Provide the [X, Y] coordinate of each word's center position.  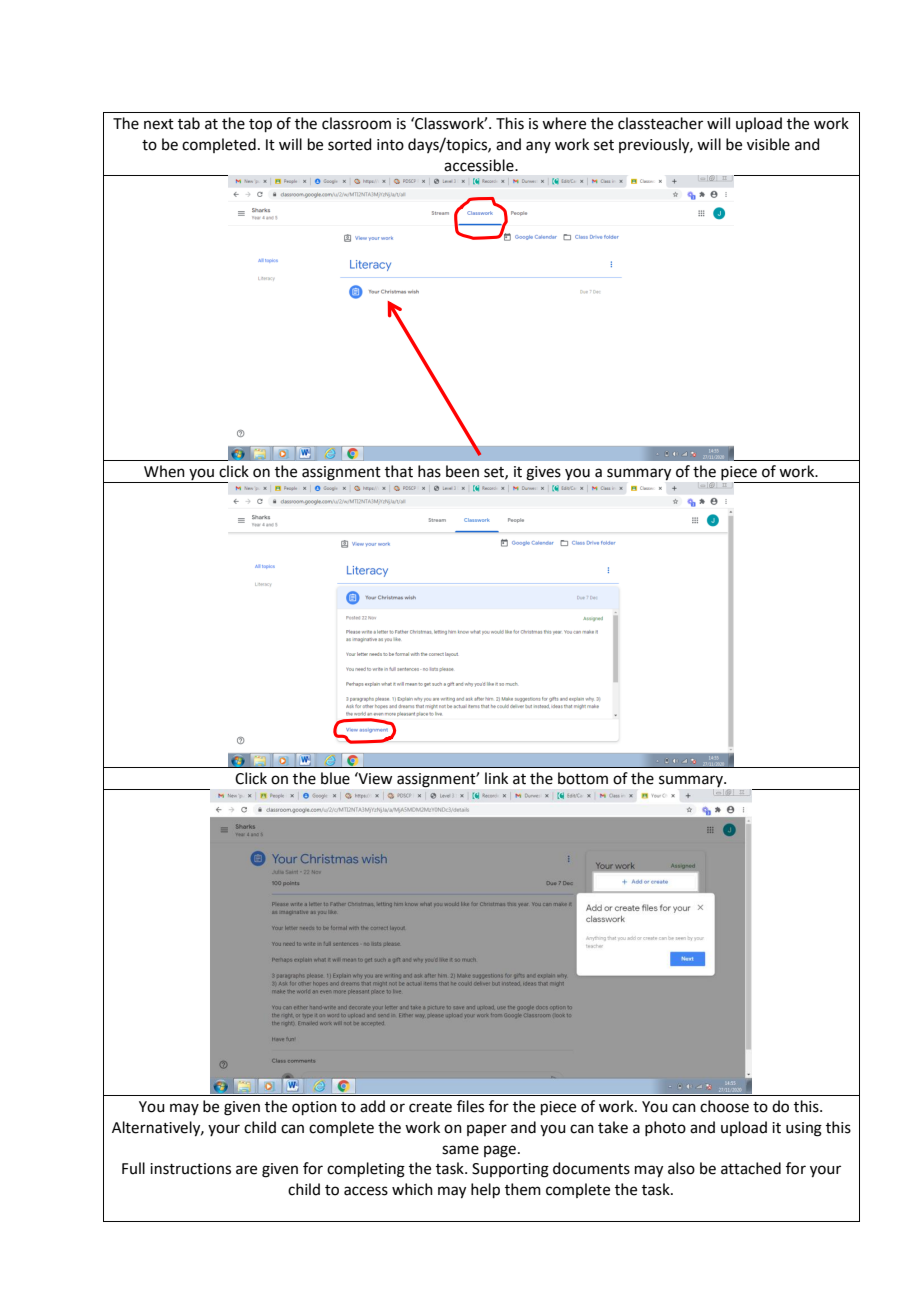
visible [768, 144]
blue [335, 778]
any [538, 147]
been [462, 471]
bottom [583, 778]
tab [189, 123]
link [496, 778]
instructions [190, 1169]
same [460, 1150]
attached [751, 1168]
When [164, 471]
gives [543, 473]
